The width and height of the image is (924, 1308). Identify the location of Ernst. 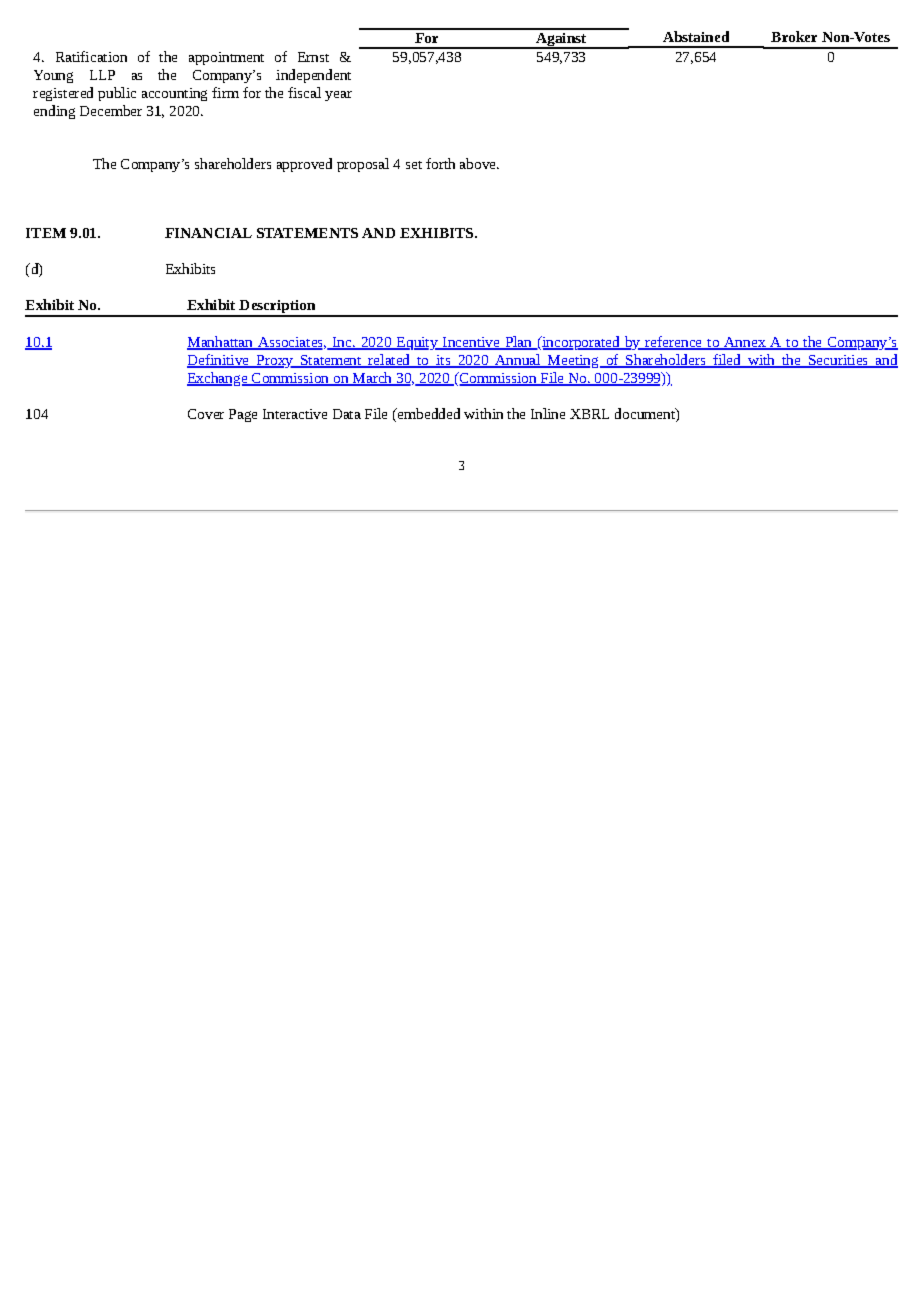
(313, 57).
